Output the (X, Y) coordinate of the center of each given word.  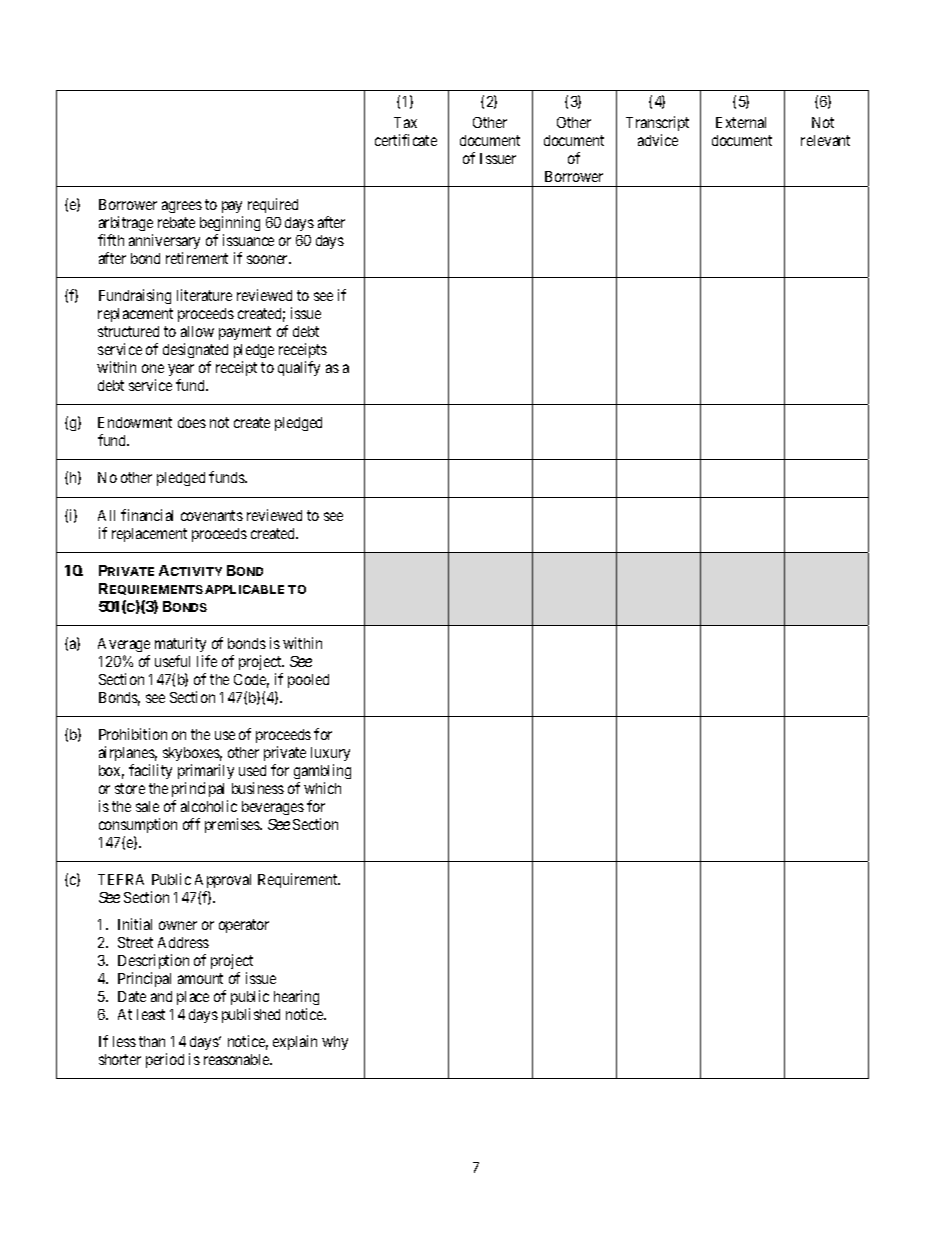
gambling (322, 771)
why (335, 1043)
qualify (299, 368)
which (322, 788)
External (741, 122)
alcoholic (209, 806)
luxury (330, 754)
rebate (176, 222)
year (181, 370)
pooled (308, 681)
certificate (406, 140)
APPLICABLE (244, 589)
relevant (825, 140)
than (152, 1041)
